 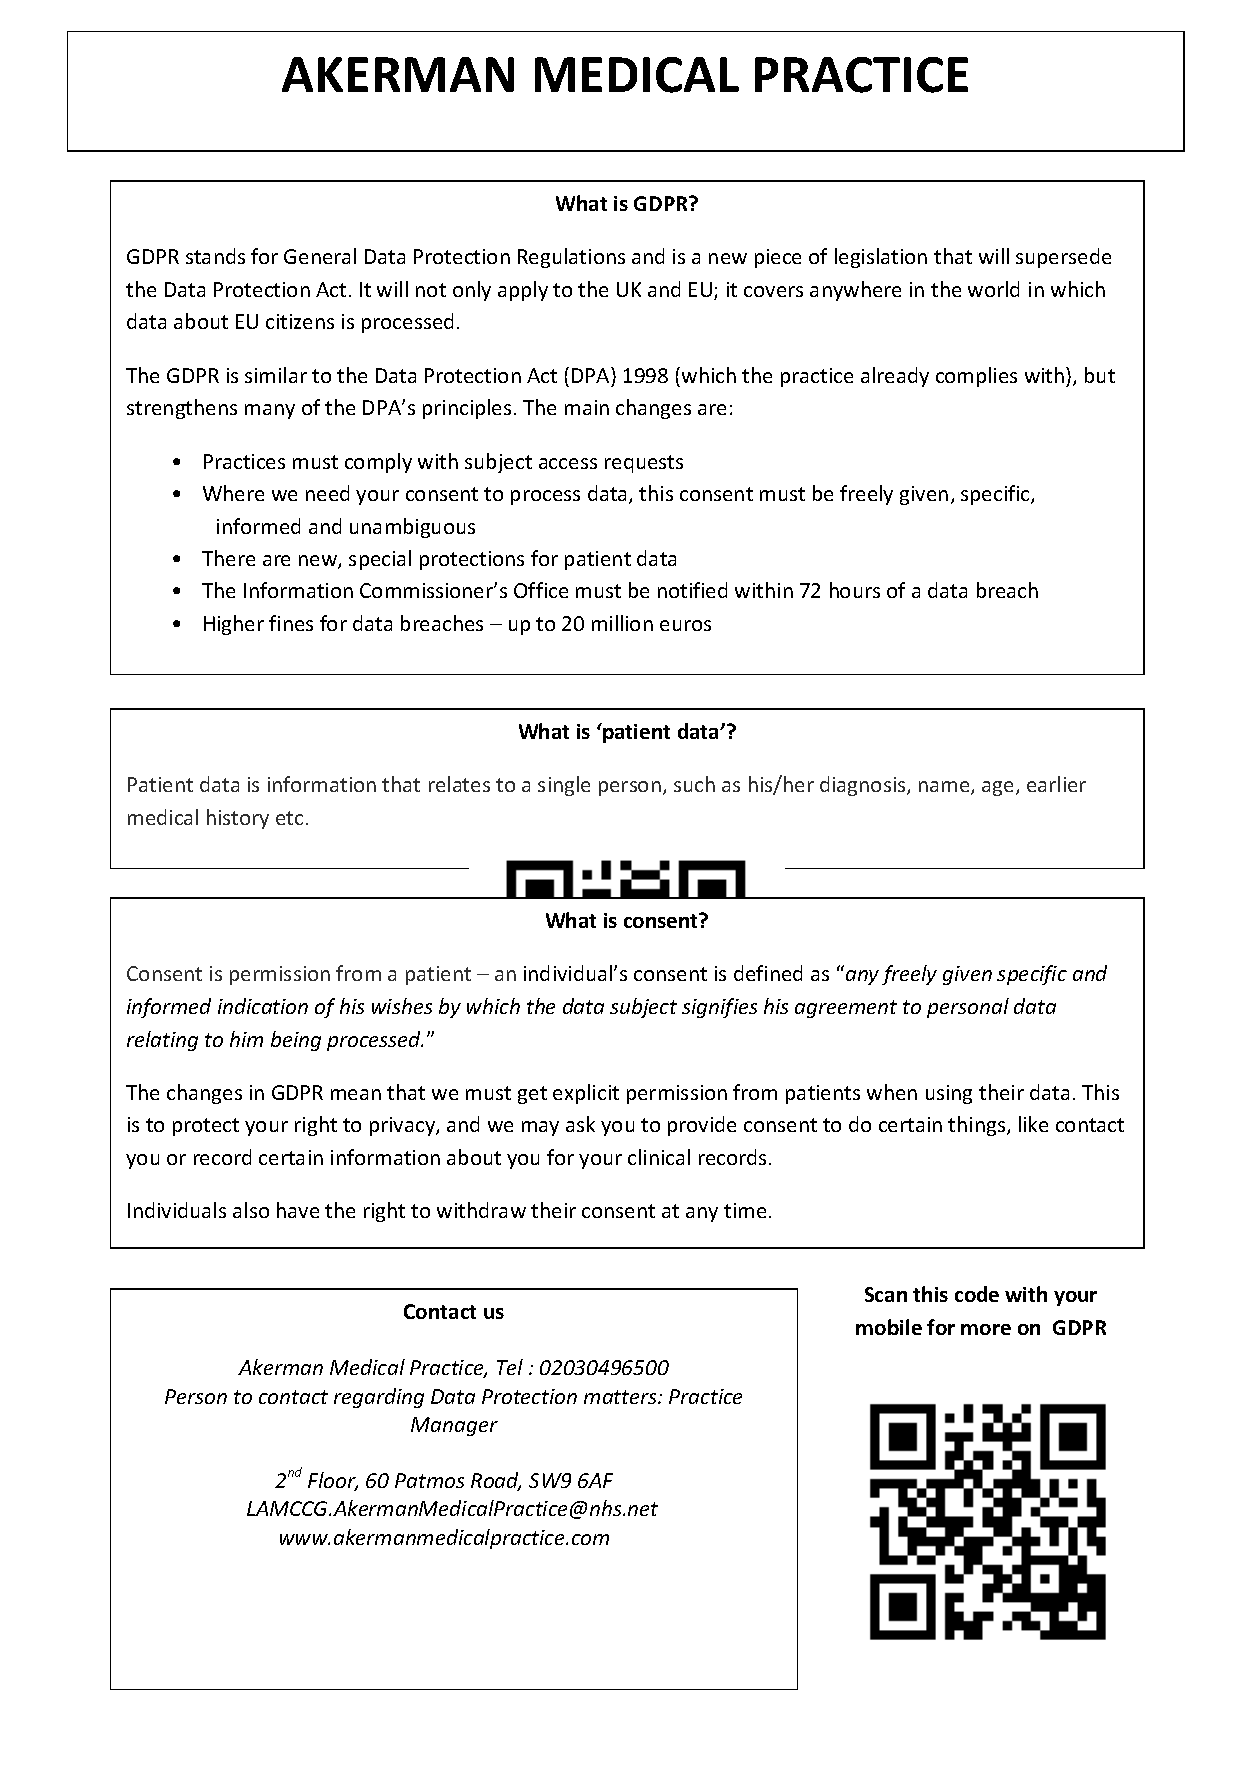 I want to click on Regulations, so click(x=571, y=258).
